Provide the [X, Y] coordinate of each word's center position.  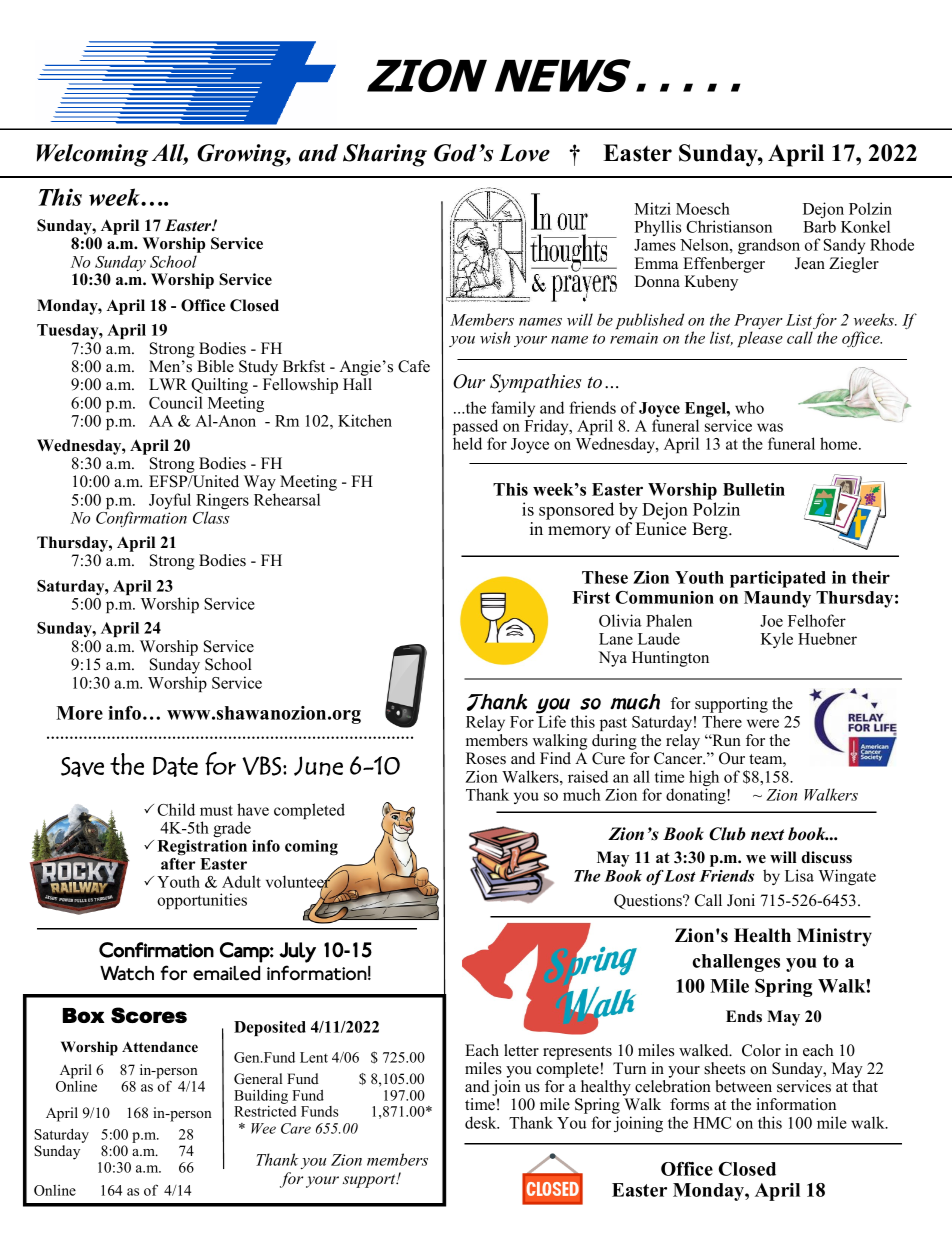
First [591, 597]
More [79, 713]
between [744, 1086]
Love [524, 153]
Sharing [385, 155]
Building [261, 1096]
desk [482, 1122]
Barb [819, 226]
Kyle [777, 640]
